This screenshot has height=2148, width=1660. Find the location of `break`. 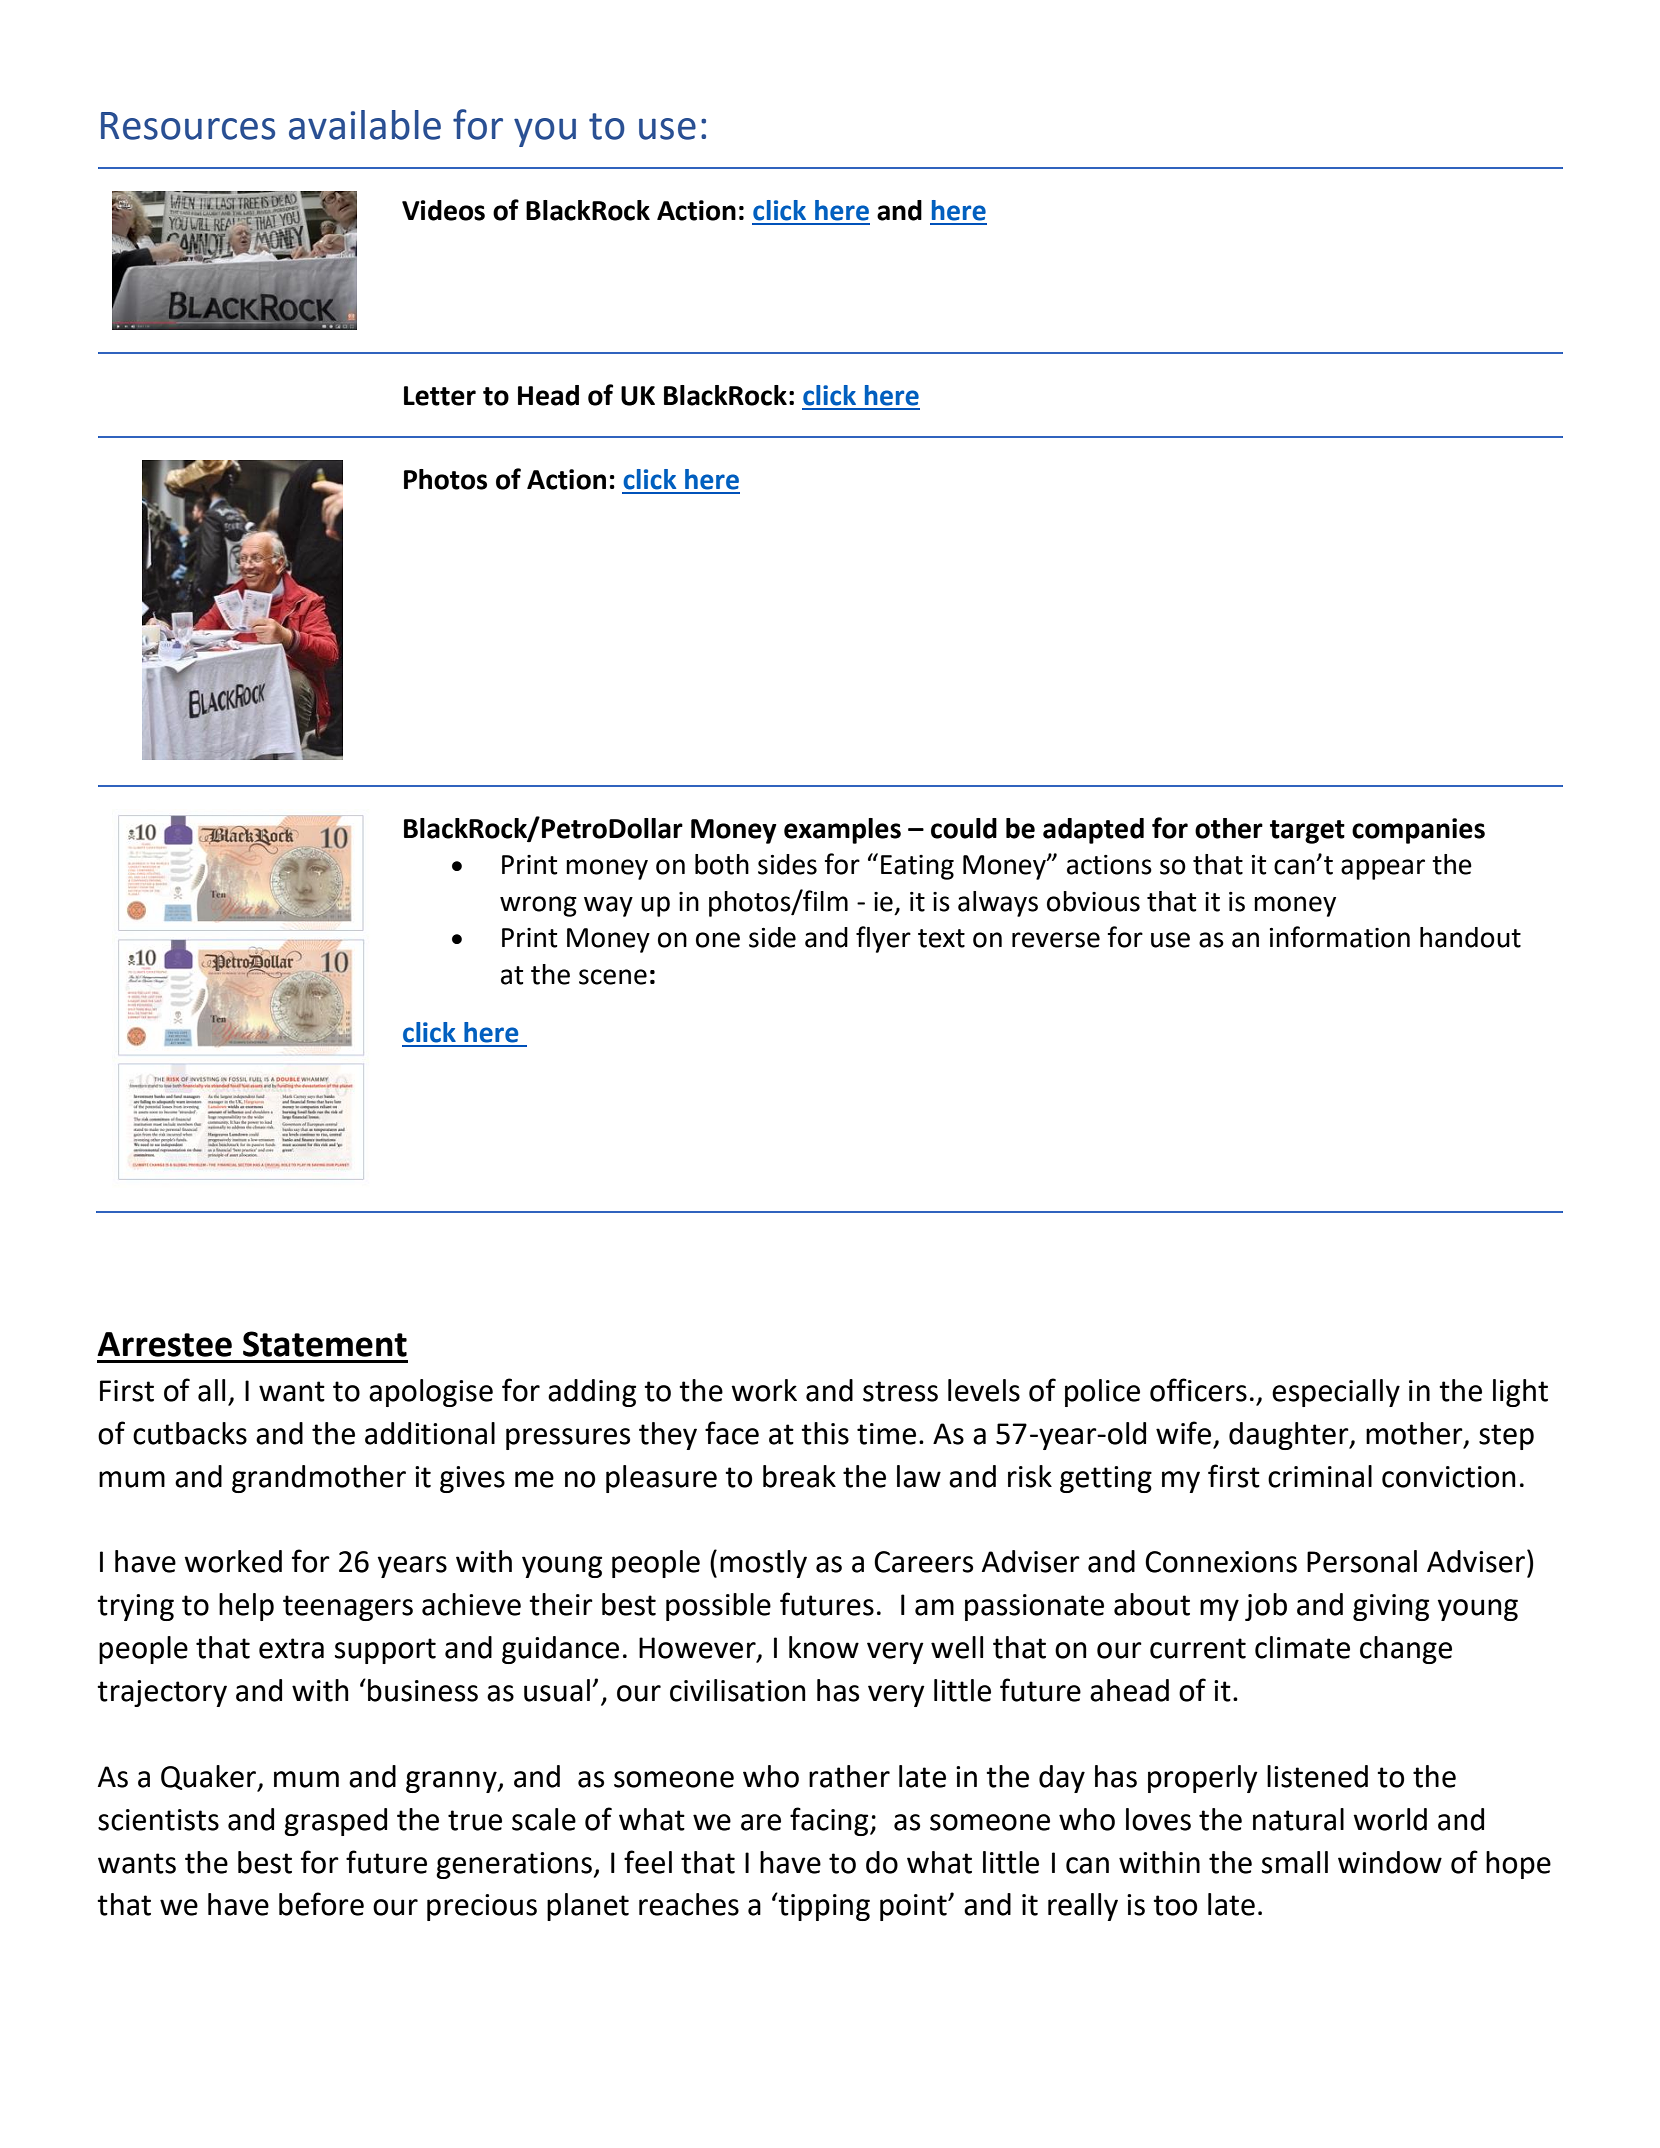

break is located at coordinates (799, 1476).
